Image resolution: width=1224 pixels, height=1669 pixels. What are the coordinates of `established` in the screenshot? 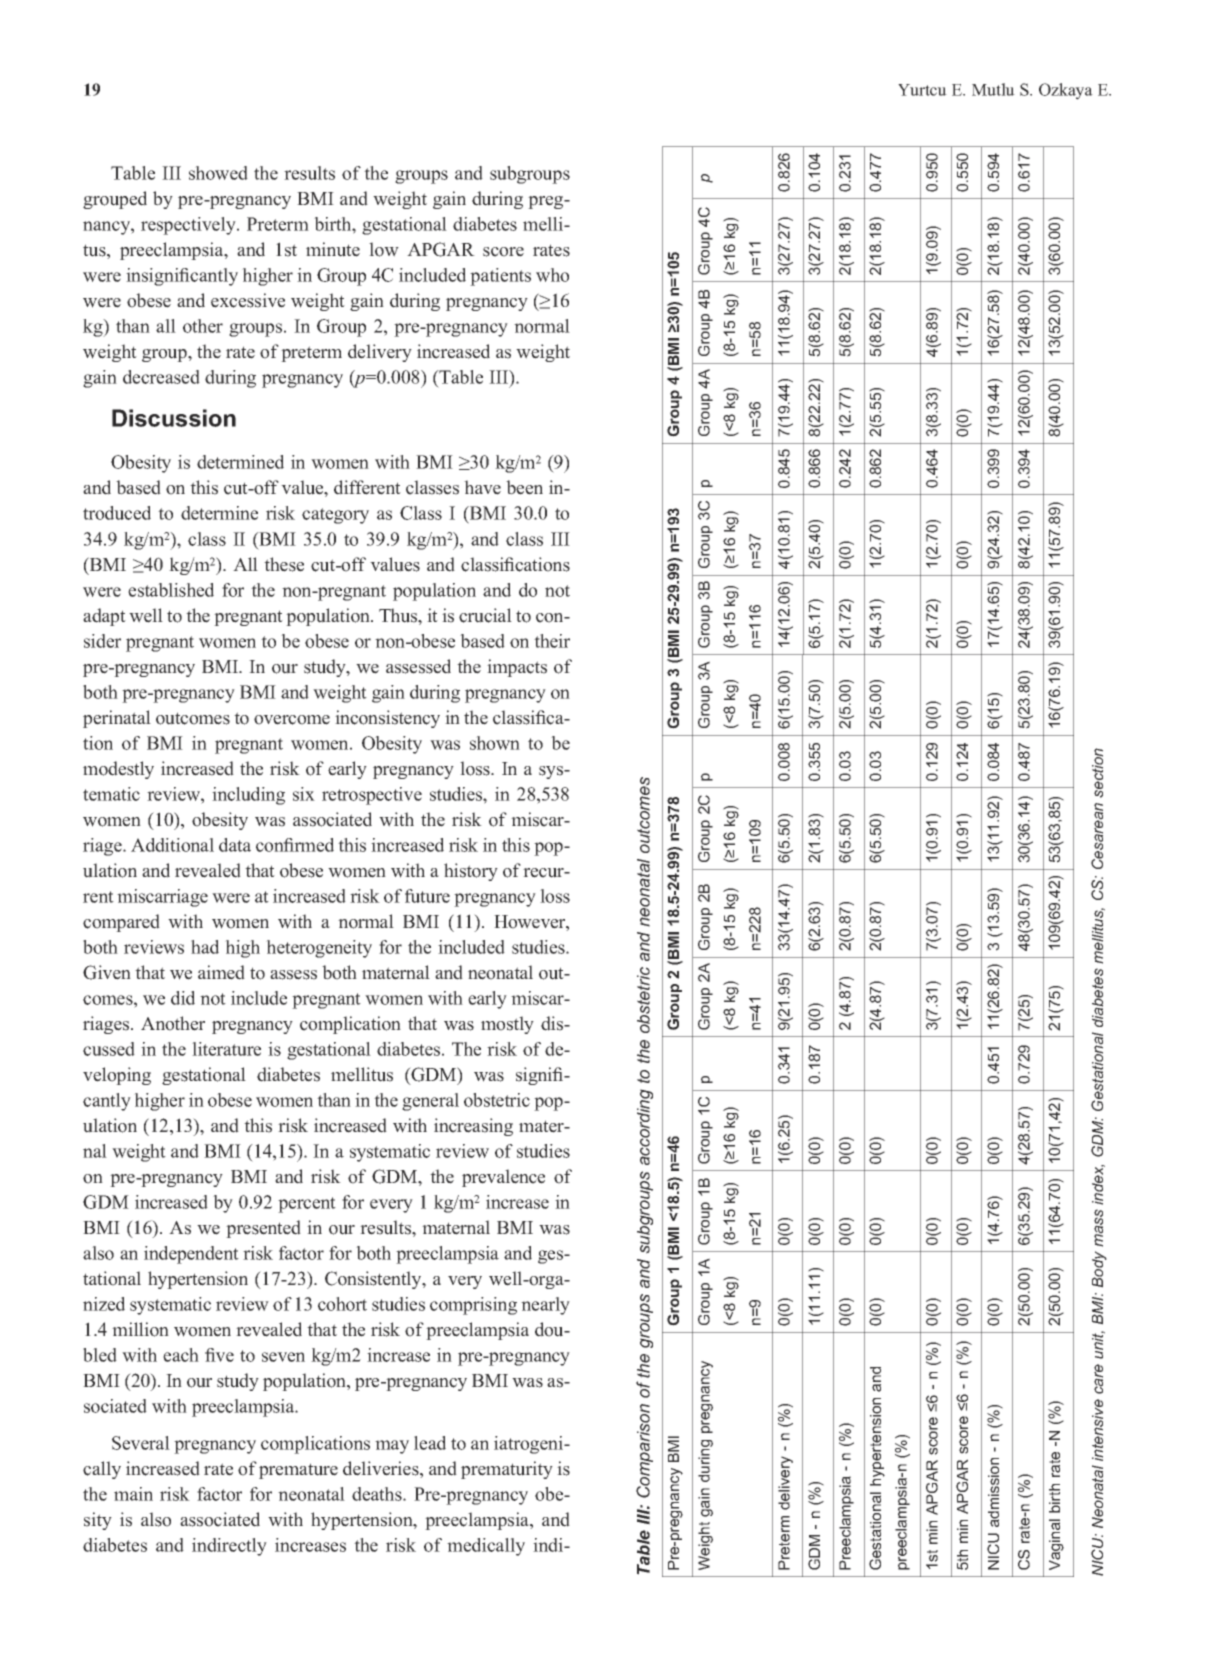 It's located at (171, 590).
